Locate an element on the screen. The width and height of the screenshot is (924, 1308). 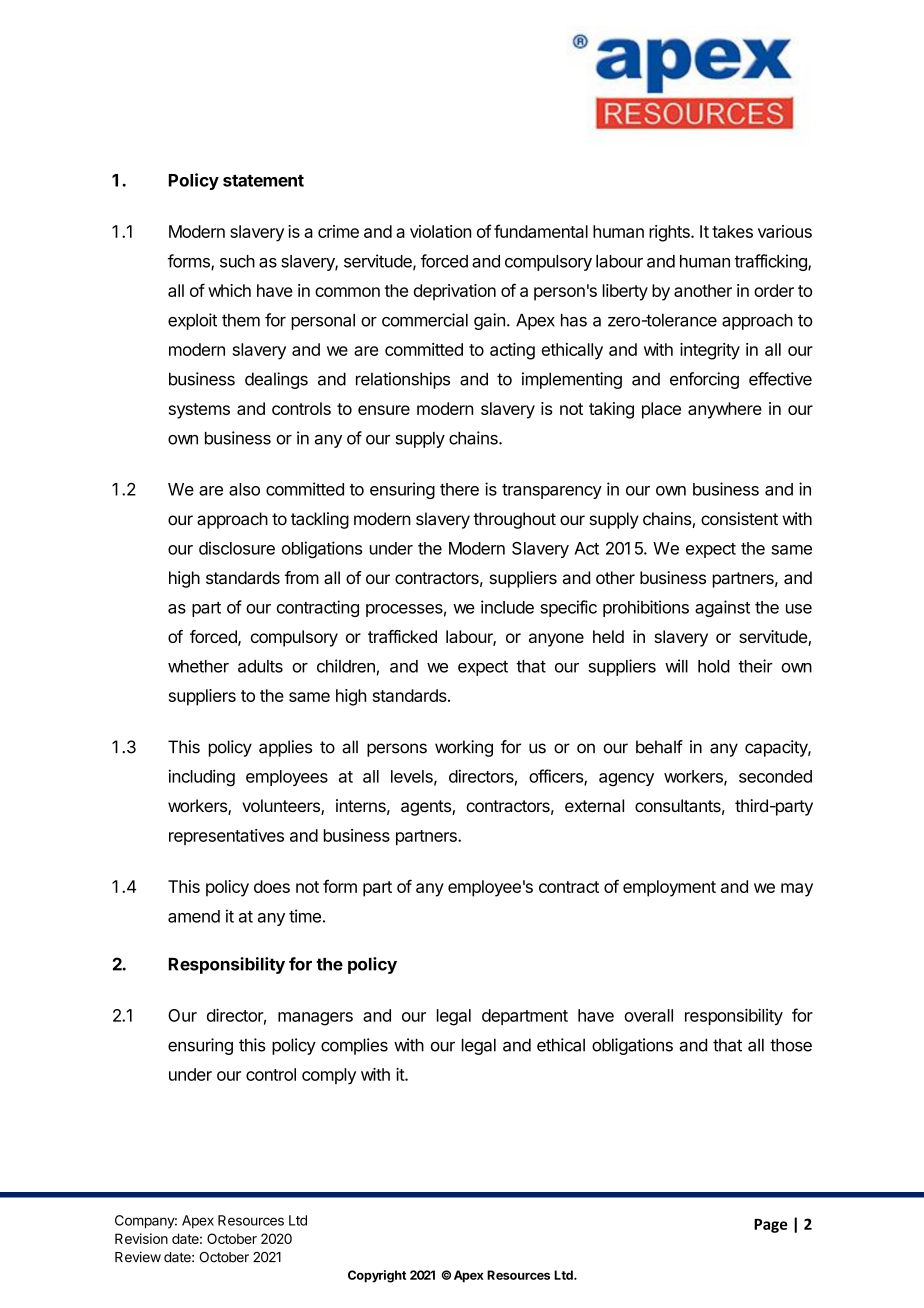
agents is located at coordinates (427, 808).
